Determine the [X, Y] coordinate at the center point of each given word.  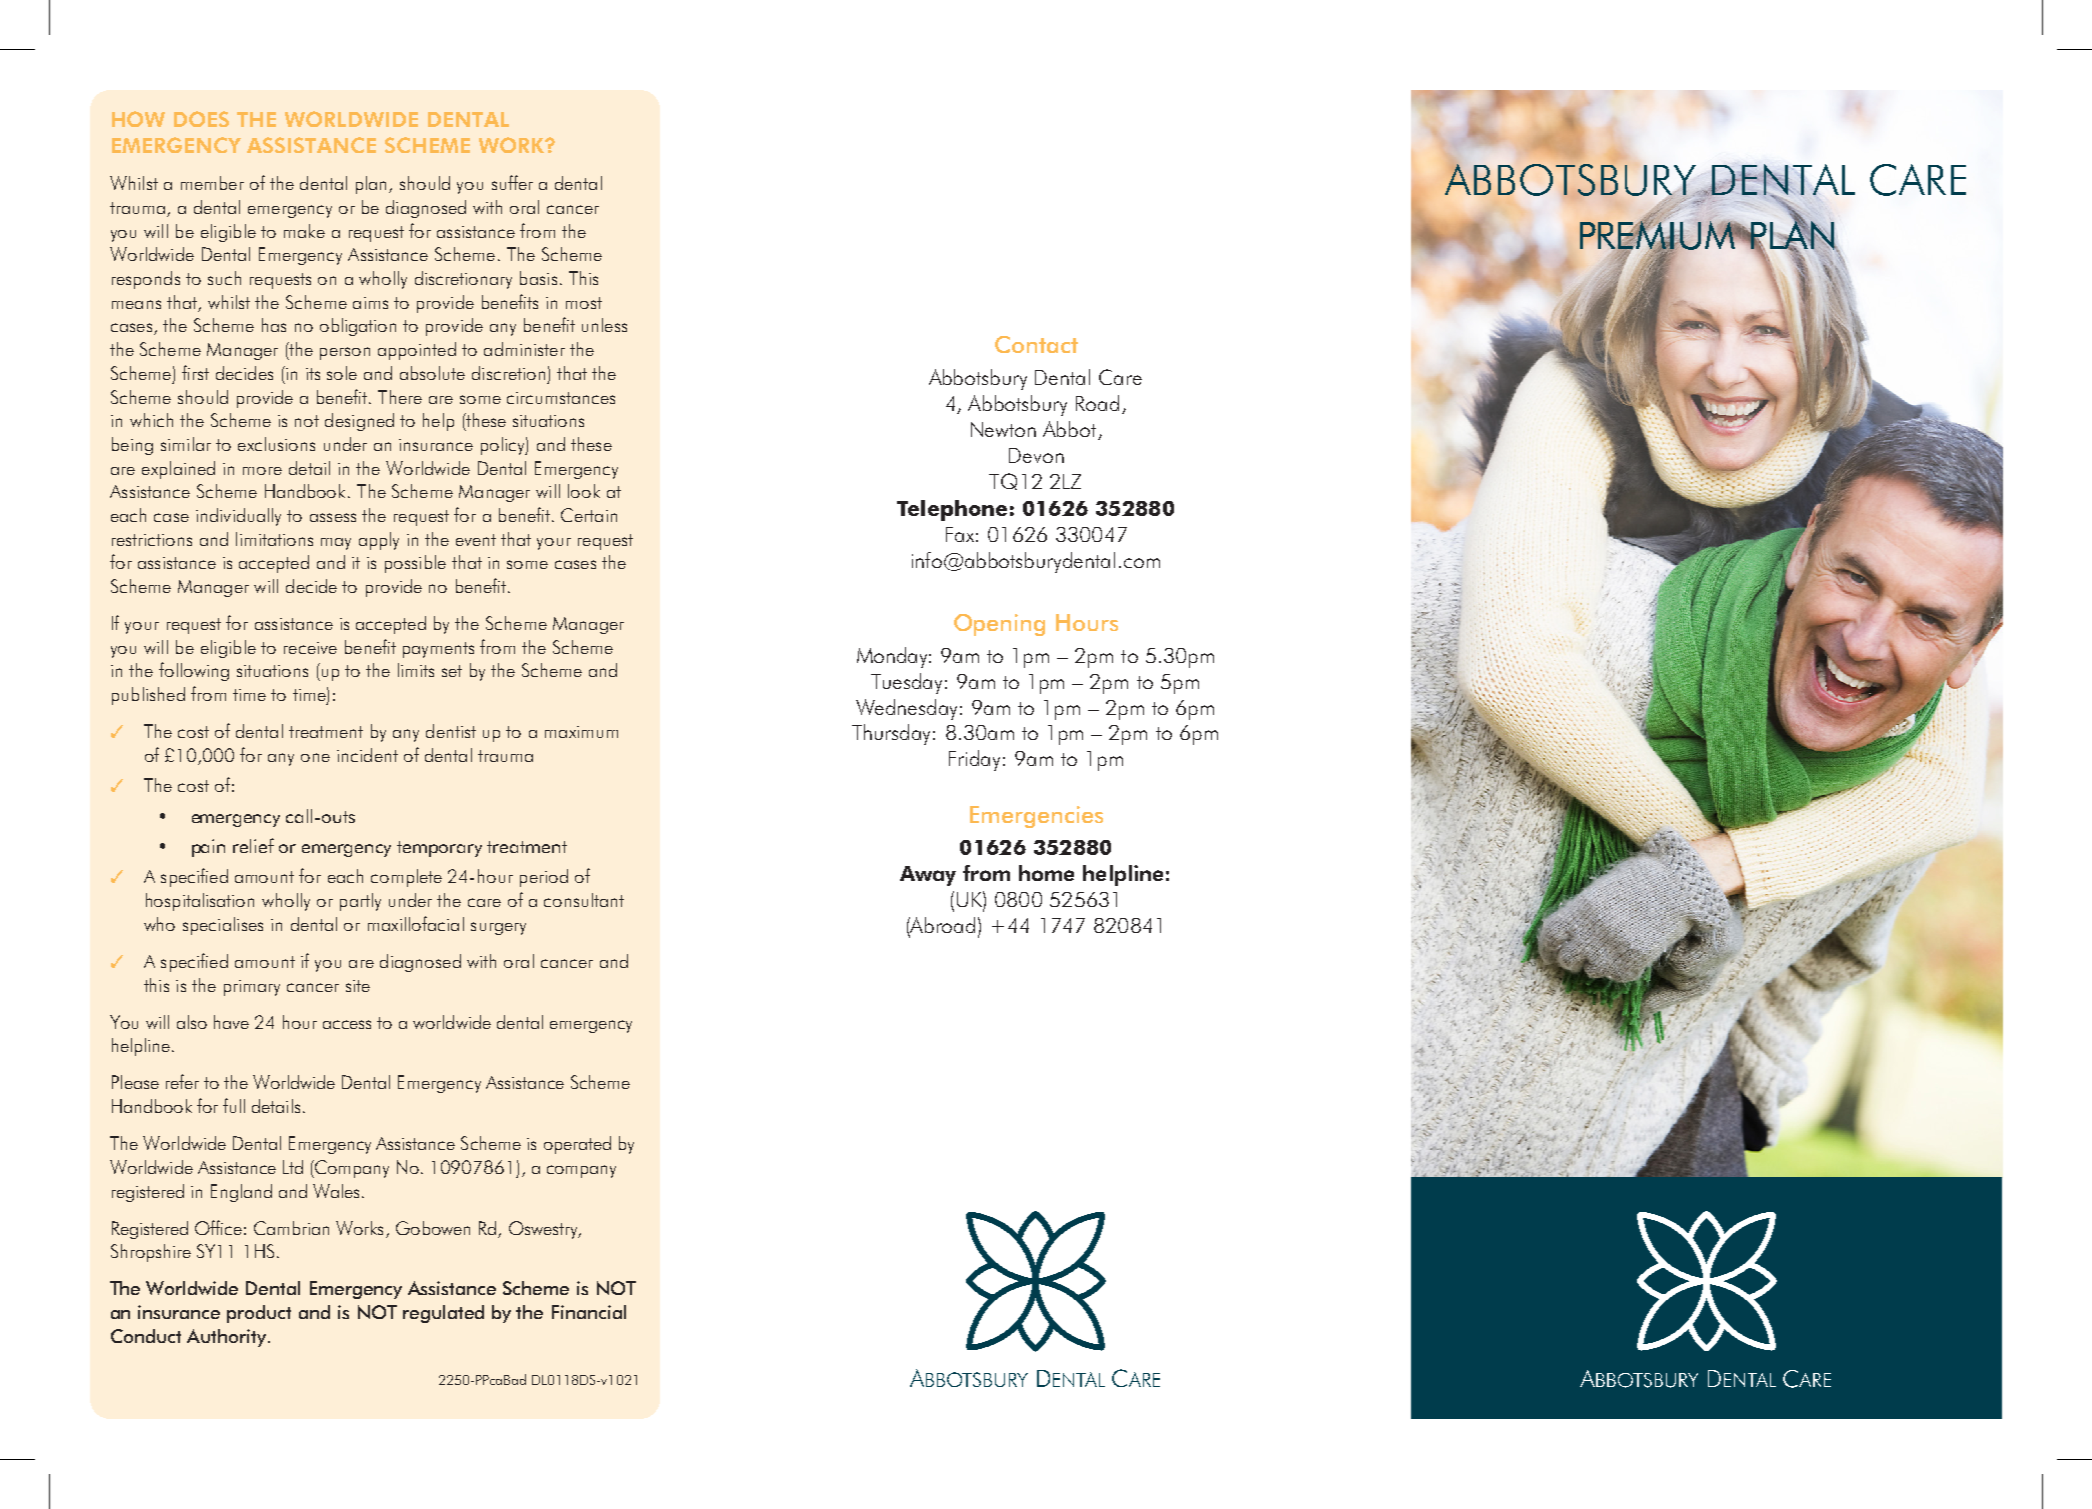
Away [928, 876]
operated [577, 1145]
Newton [1003, 429]
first [195, 372]
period [544, 878]
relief [253, 845]
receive [310, 648]
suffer [512, 182]
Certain [589, 515]
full [234, 1105]
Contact [1036, 344]
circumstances [561, 398]
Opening [999, 625]
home [1046, 873]
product [259, 1314]
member [212, 183]
